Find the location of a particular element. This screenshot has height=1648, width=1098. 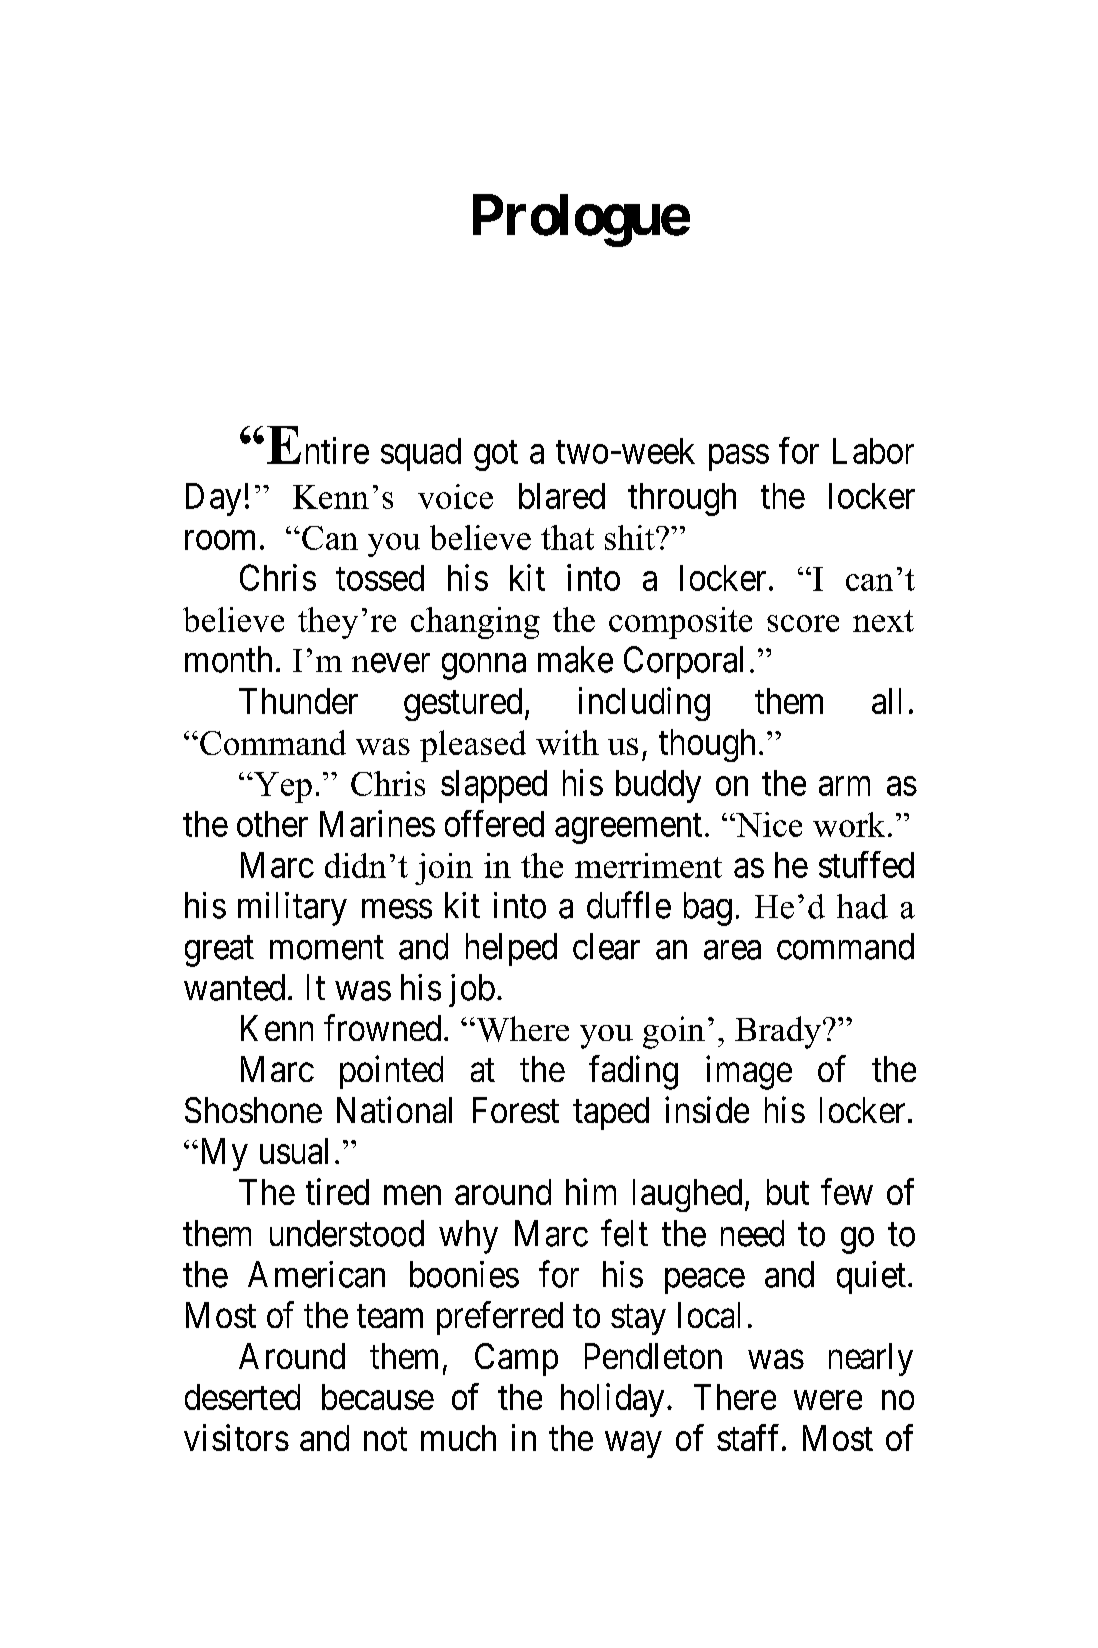

offered is located at coordinates (494, 823).
